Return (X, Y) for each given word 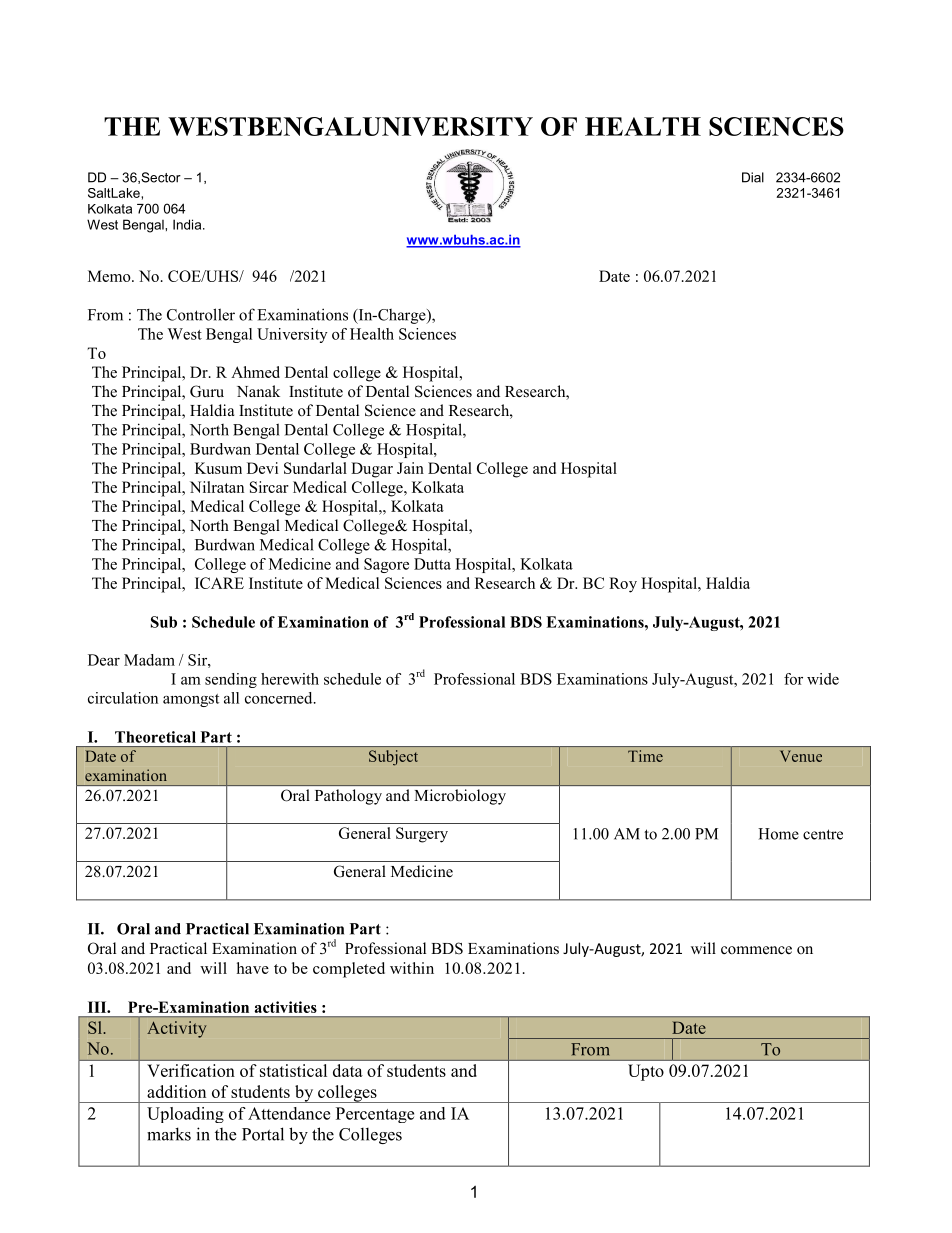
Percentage (375, 1115)
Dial (753, 177)
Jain (410, 468)
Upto (646, 1072)
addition (176, 1091)
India (188, 224)
